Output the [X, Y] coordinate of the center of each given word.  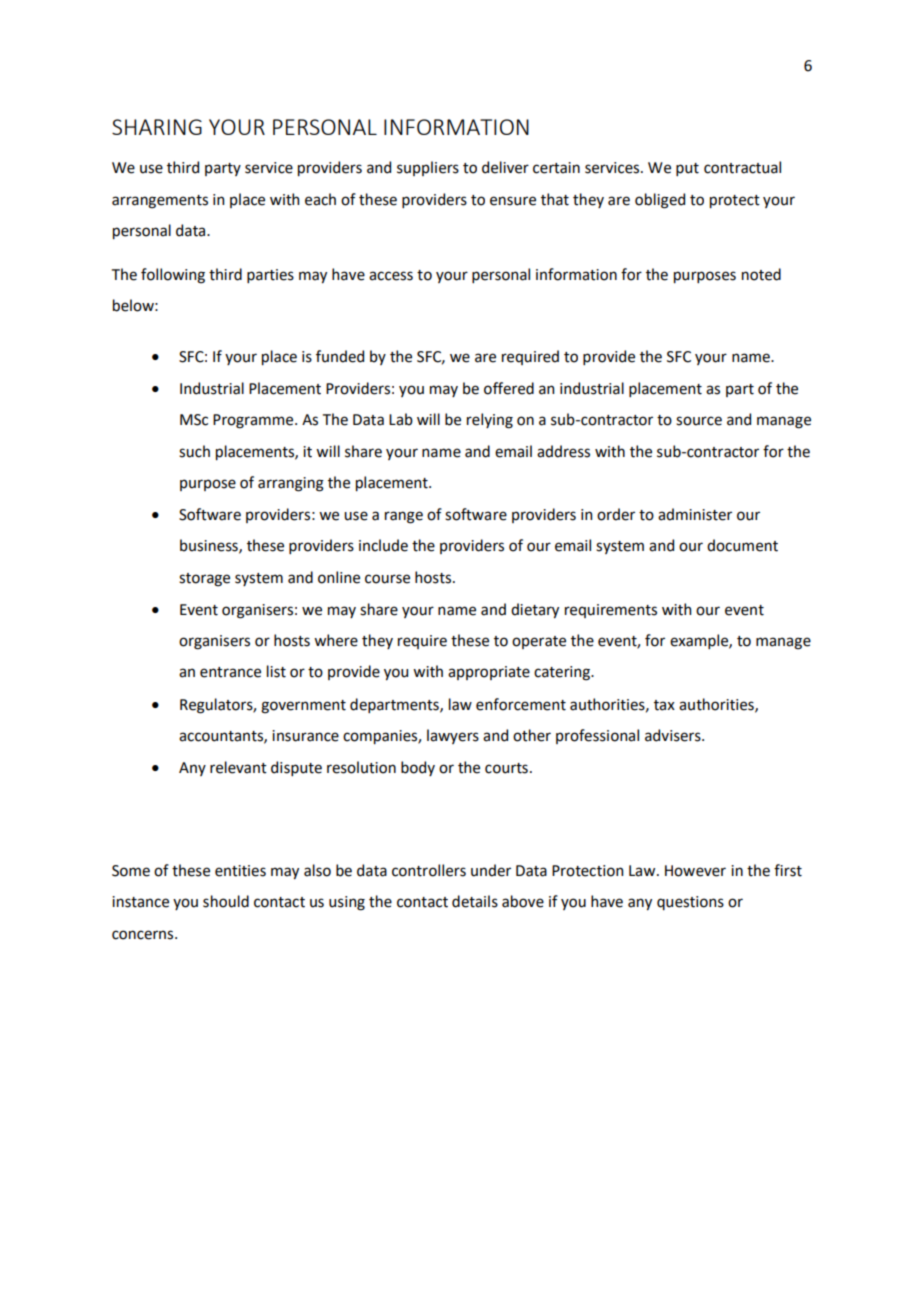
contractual [742, 167]
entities [240, 871]
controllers [429, 870]
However [695, 871]
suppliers [428, 168]
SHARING [157, 127]
